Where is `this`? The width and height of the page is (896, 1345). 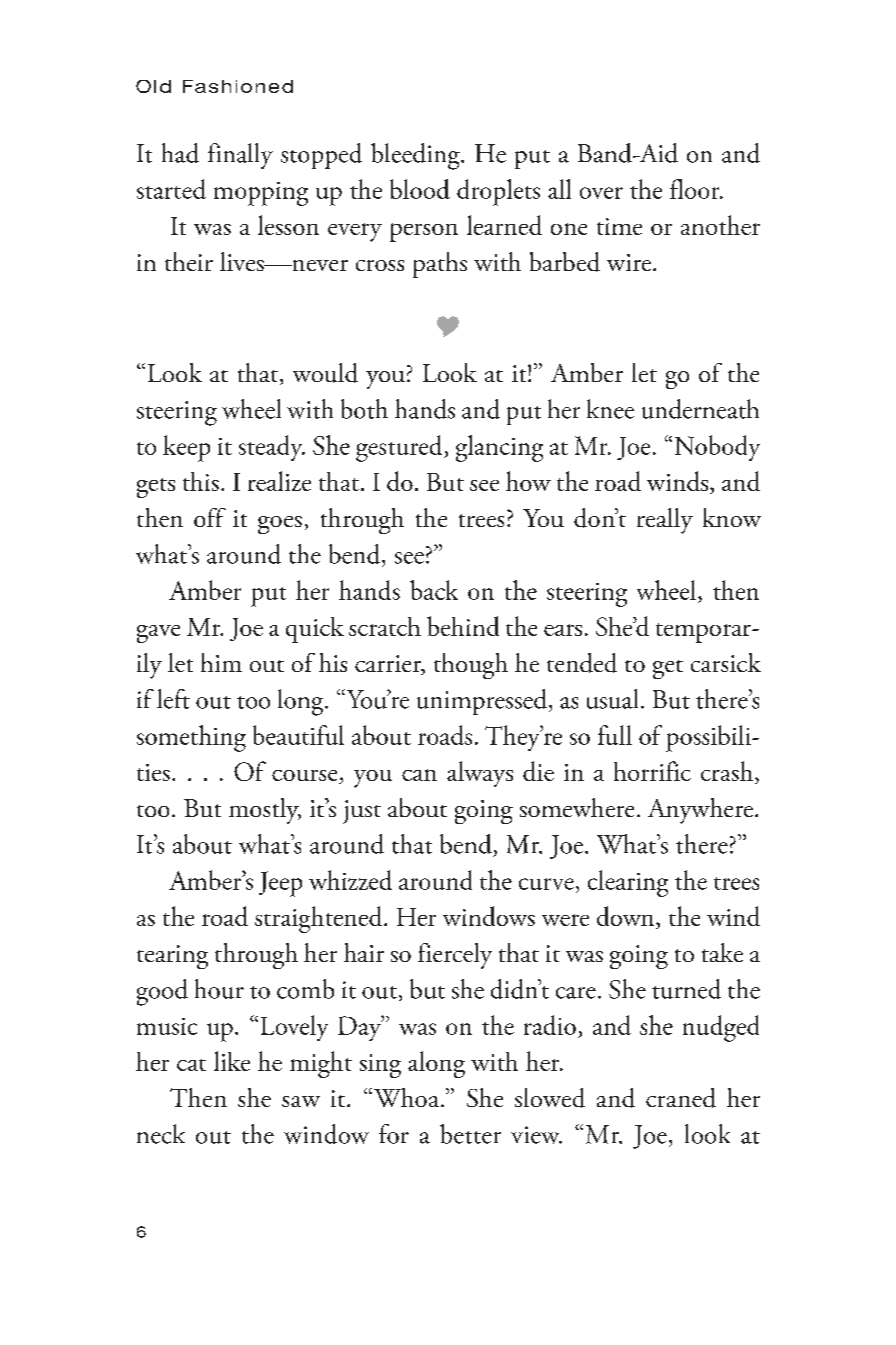
this is located at coordinates (201, 481).
